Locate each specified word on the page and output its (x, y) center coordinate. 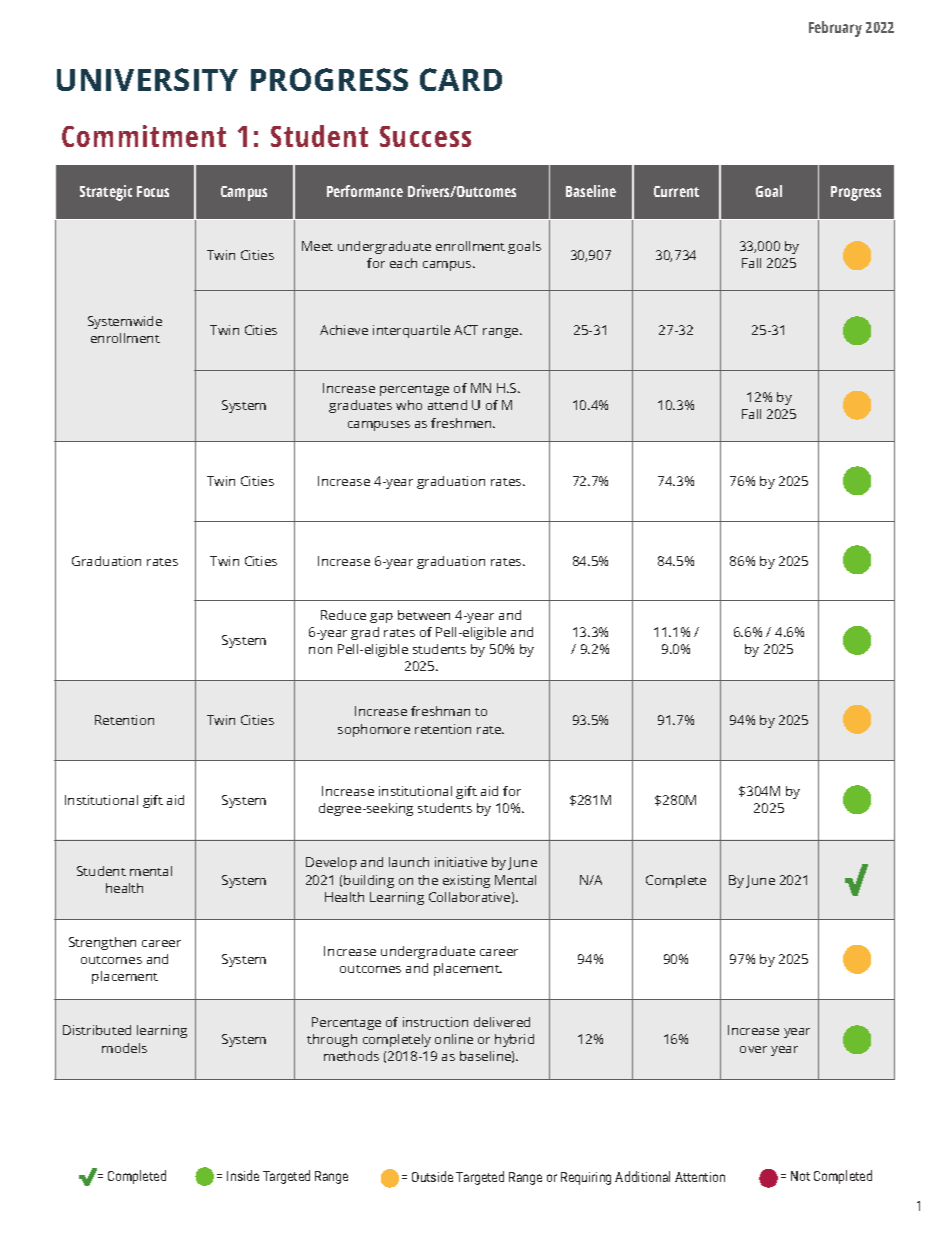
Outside (432, 1176)
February (835, 29)
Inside (243, 1175)
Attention (700, 1177)
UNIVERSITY (147, 79)
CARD (461, 79)
